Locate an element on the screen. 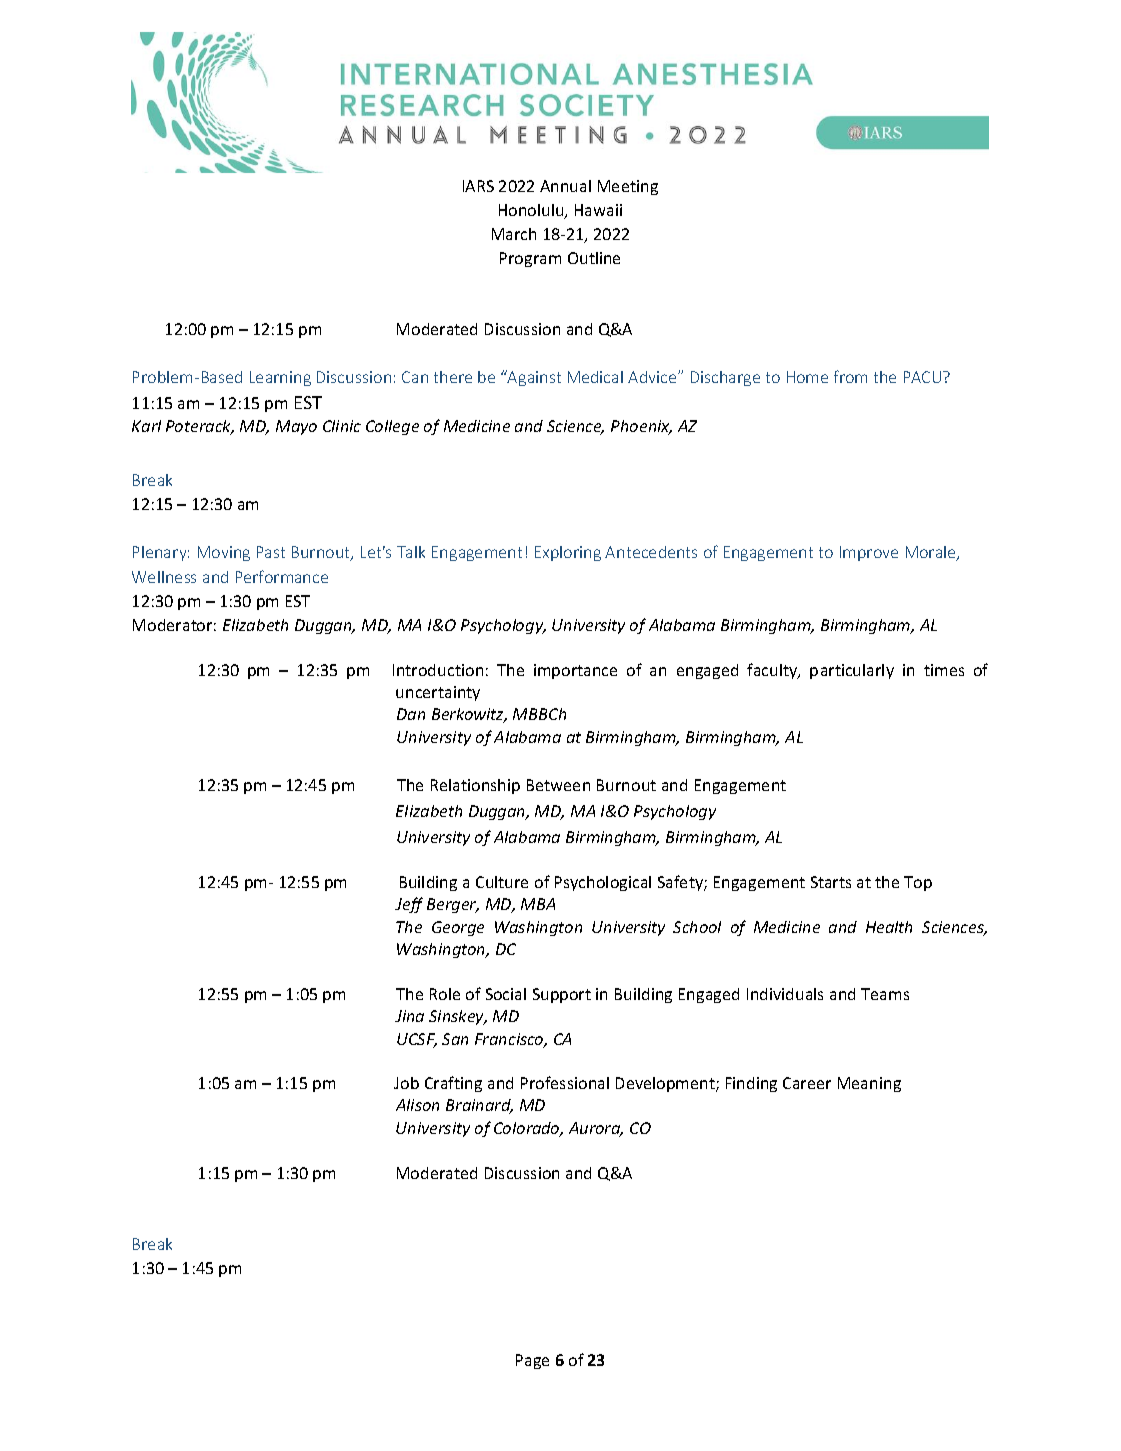 Image resolution: width=1121 pixels, height=1451 pixels. Honolulu is located at coordinates (532, 211).
